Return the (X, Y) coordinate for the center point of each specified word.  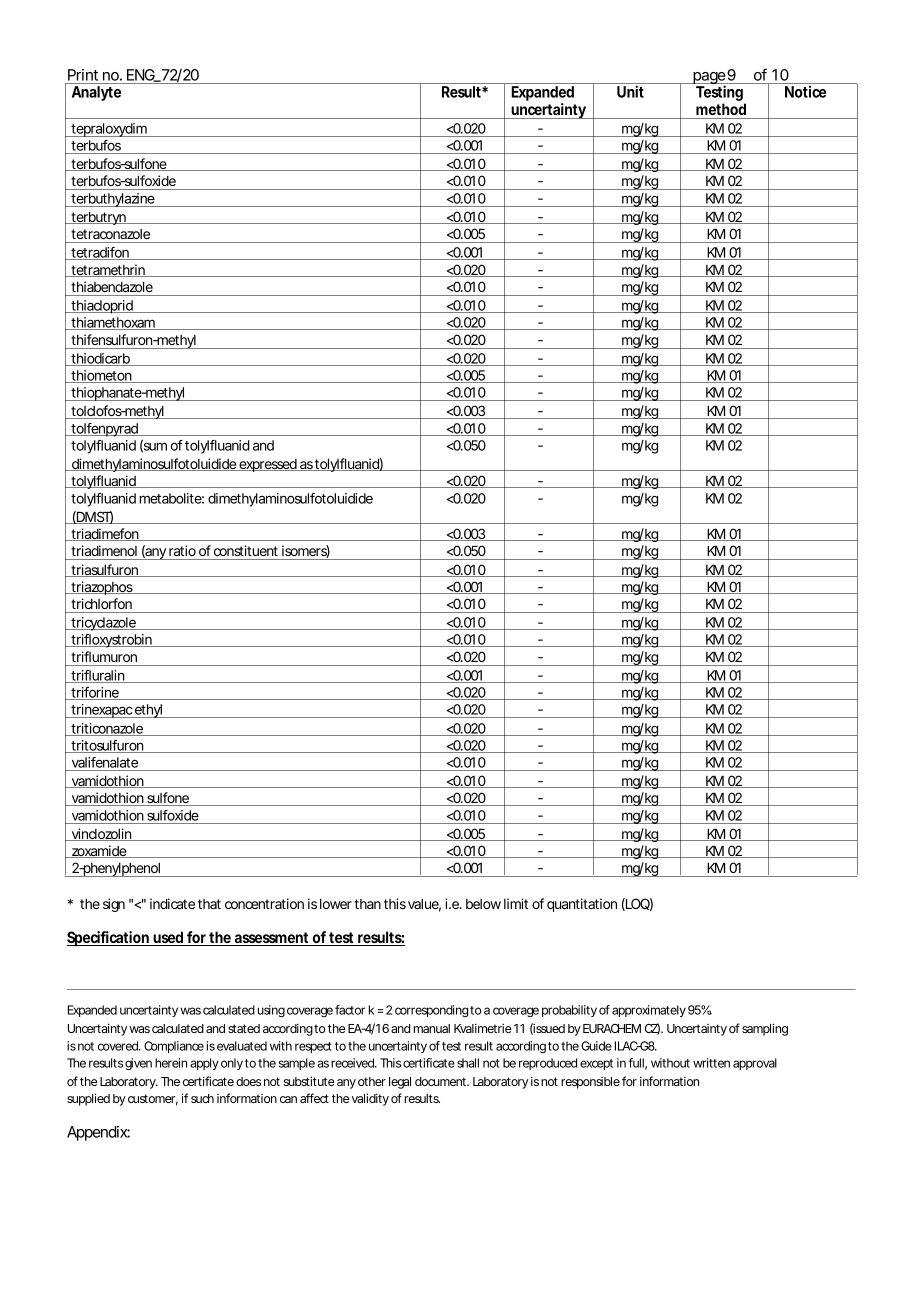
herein (171, 1063)
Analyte (96, 93)
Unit (630, 91)
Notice (805, 91)
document (442, 1081)
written (711, 1063)
